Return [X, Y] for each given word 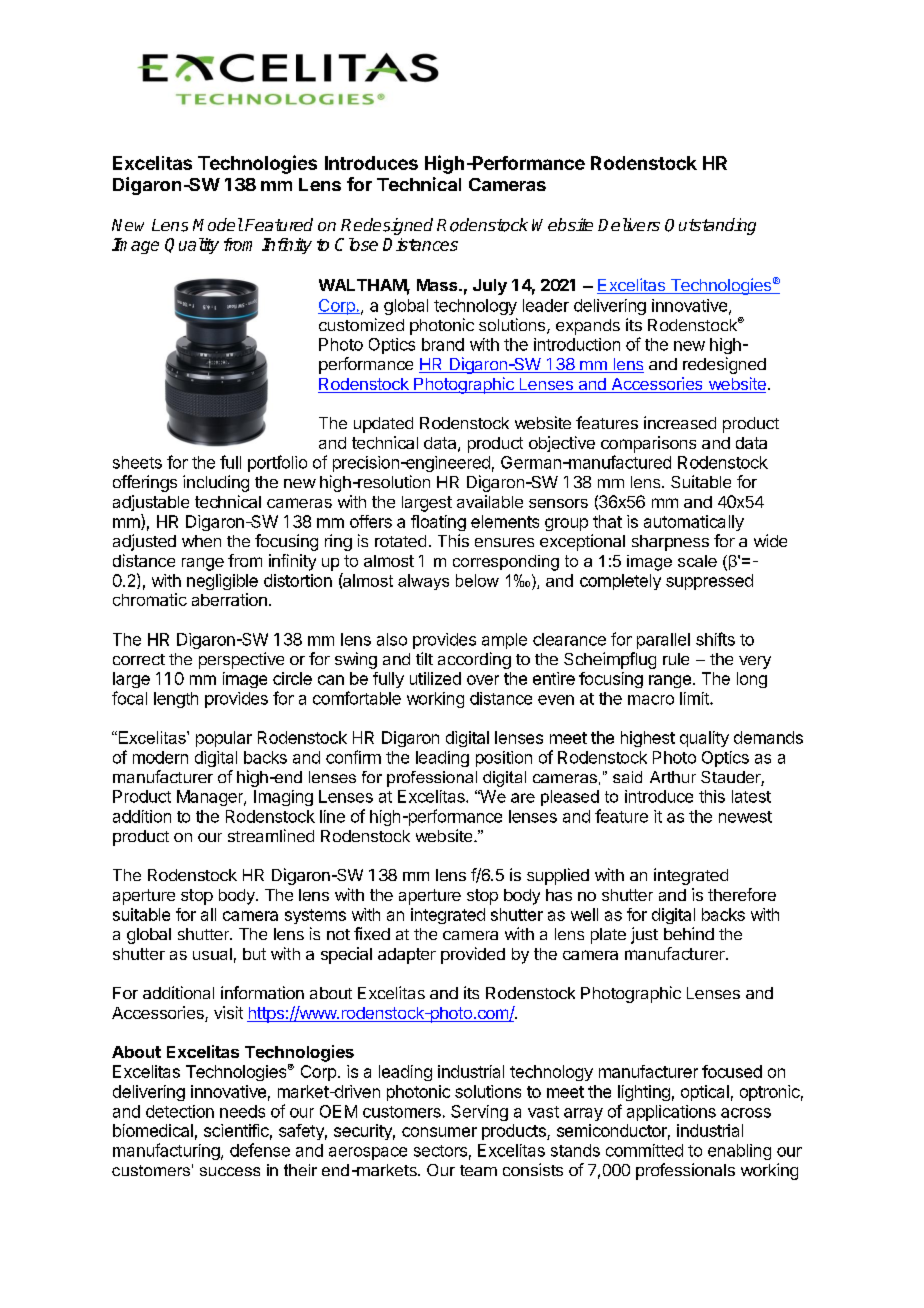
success [230, 1171]
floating [438, 523]
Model [218, 224]
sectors [440, 1151]
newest [745, 817]
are [523, 798]
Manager [211, 798]
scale [697, 561]
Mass [438, 285]
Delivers [629, 224]
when [201, 541]
